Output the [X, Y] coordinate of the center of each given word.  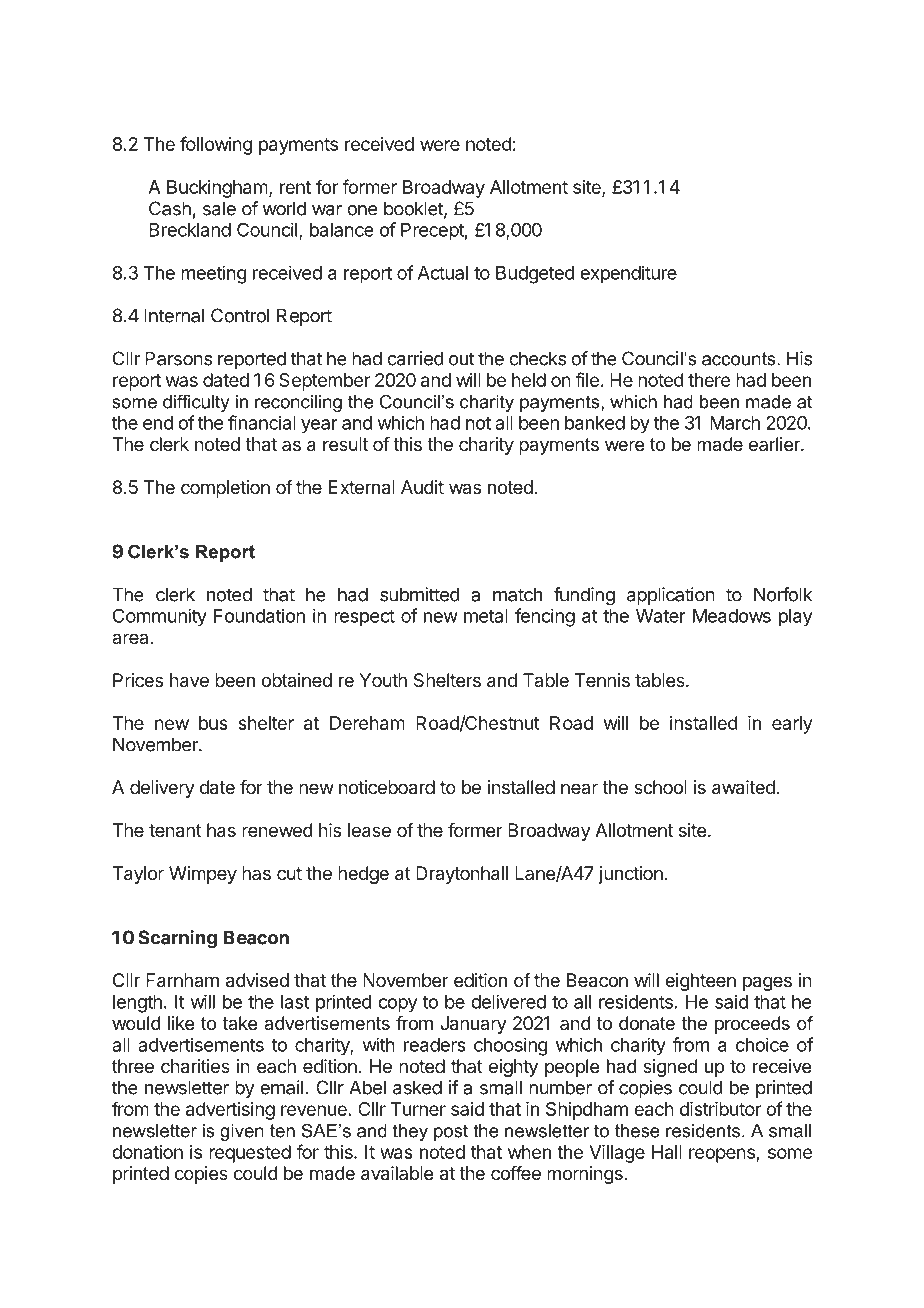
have [189, 680]
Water [661, 616]
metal [486, 616]
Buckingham [217, 189]
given [242, 1132]
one [362, 210]
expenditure [628, 274]
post [451, 1132]
